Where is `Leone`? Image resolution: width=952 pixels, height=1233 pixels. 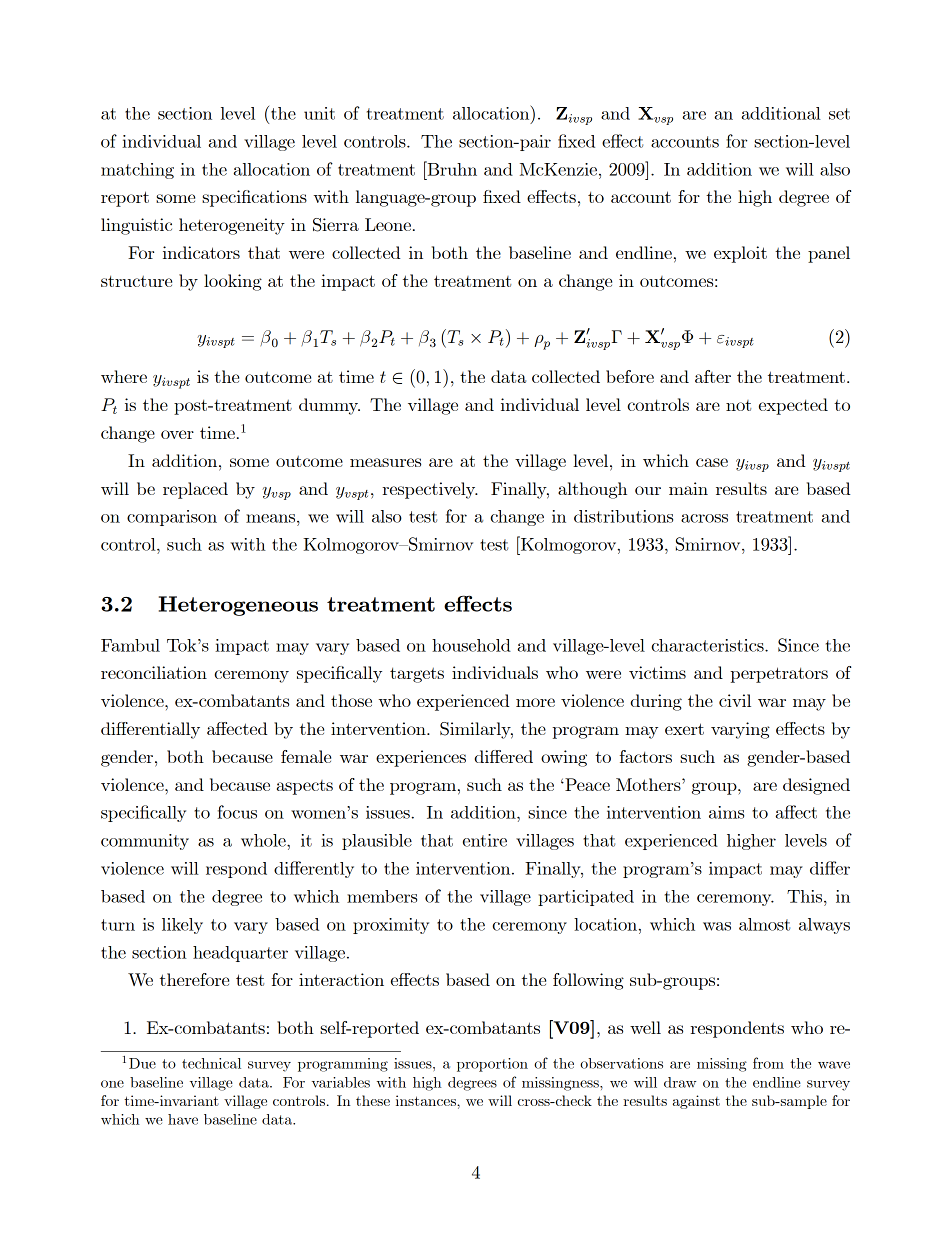
Leone is located at coordinates (388, 224).
